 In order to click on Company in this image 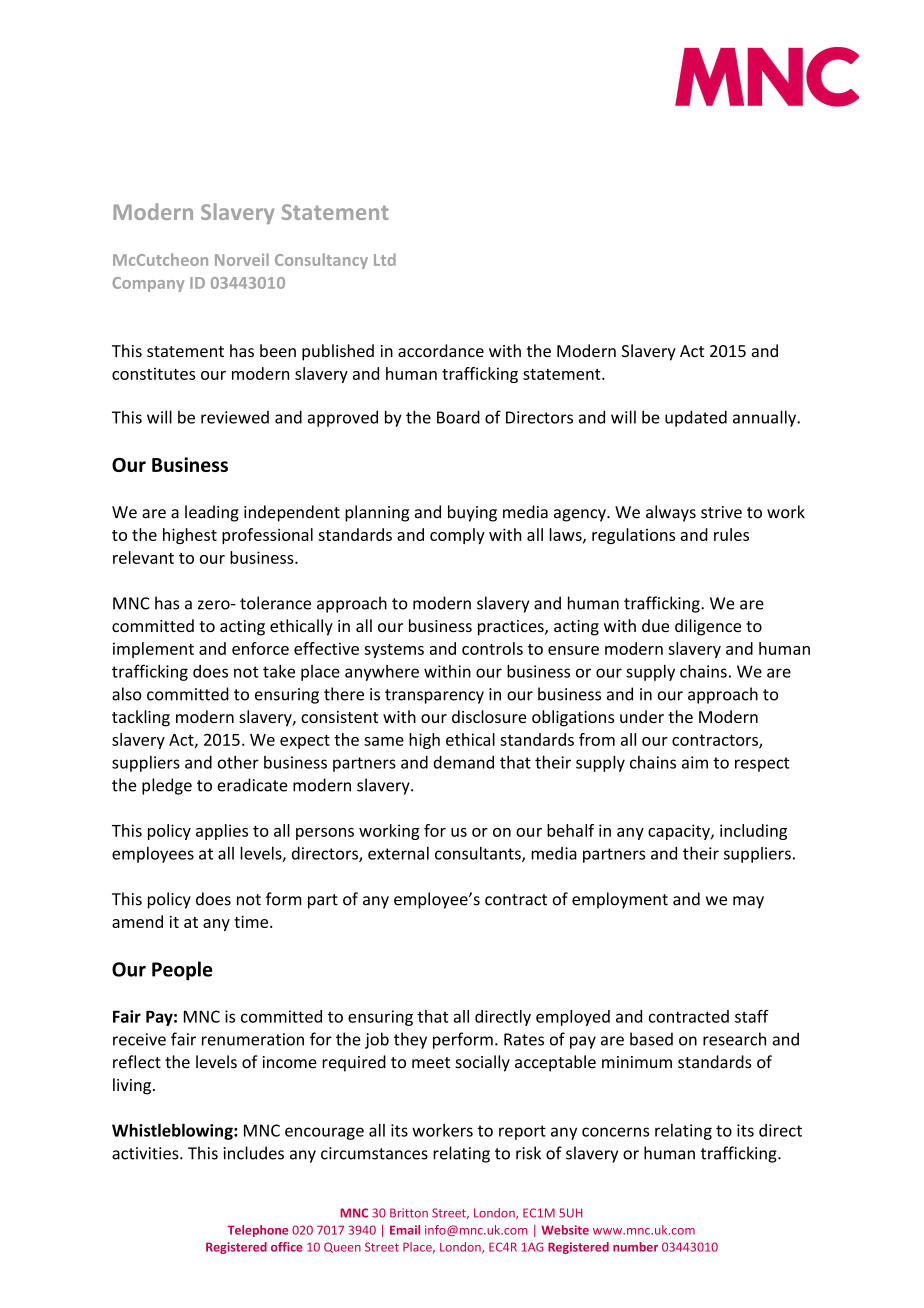, I will do `click(148, 284)`.
